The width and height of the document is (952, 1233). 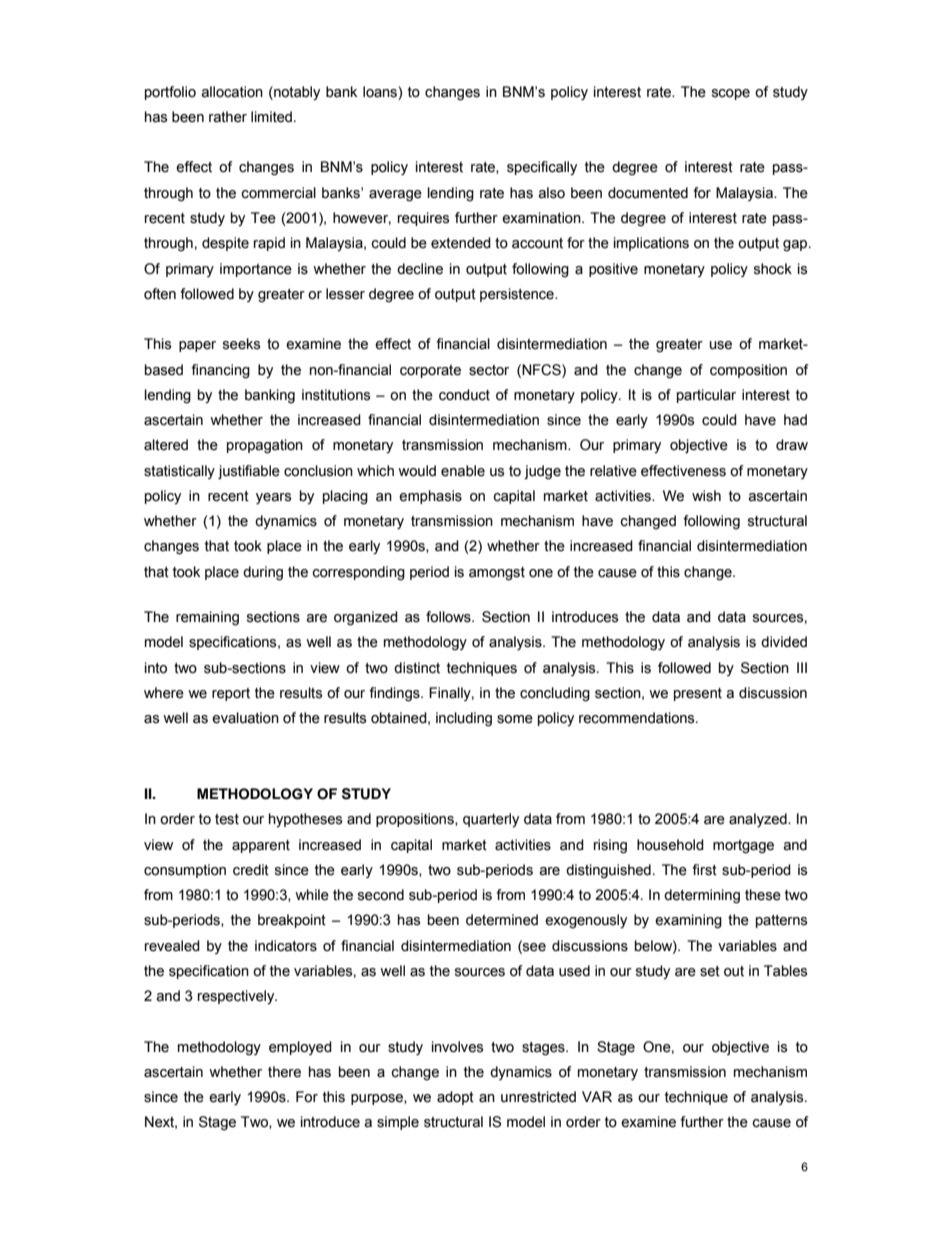 What do you see at coordinates (743, 847) in the document?
I see `mortgage` at bounding box center [743, 847].
